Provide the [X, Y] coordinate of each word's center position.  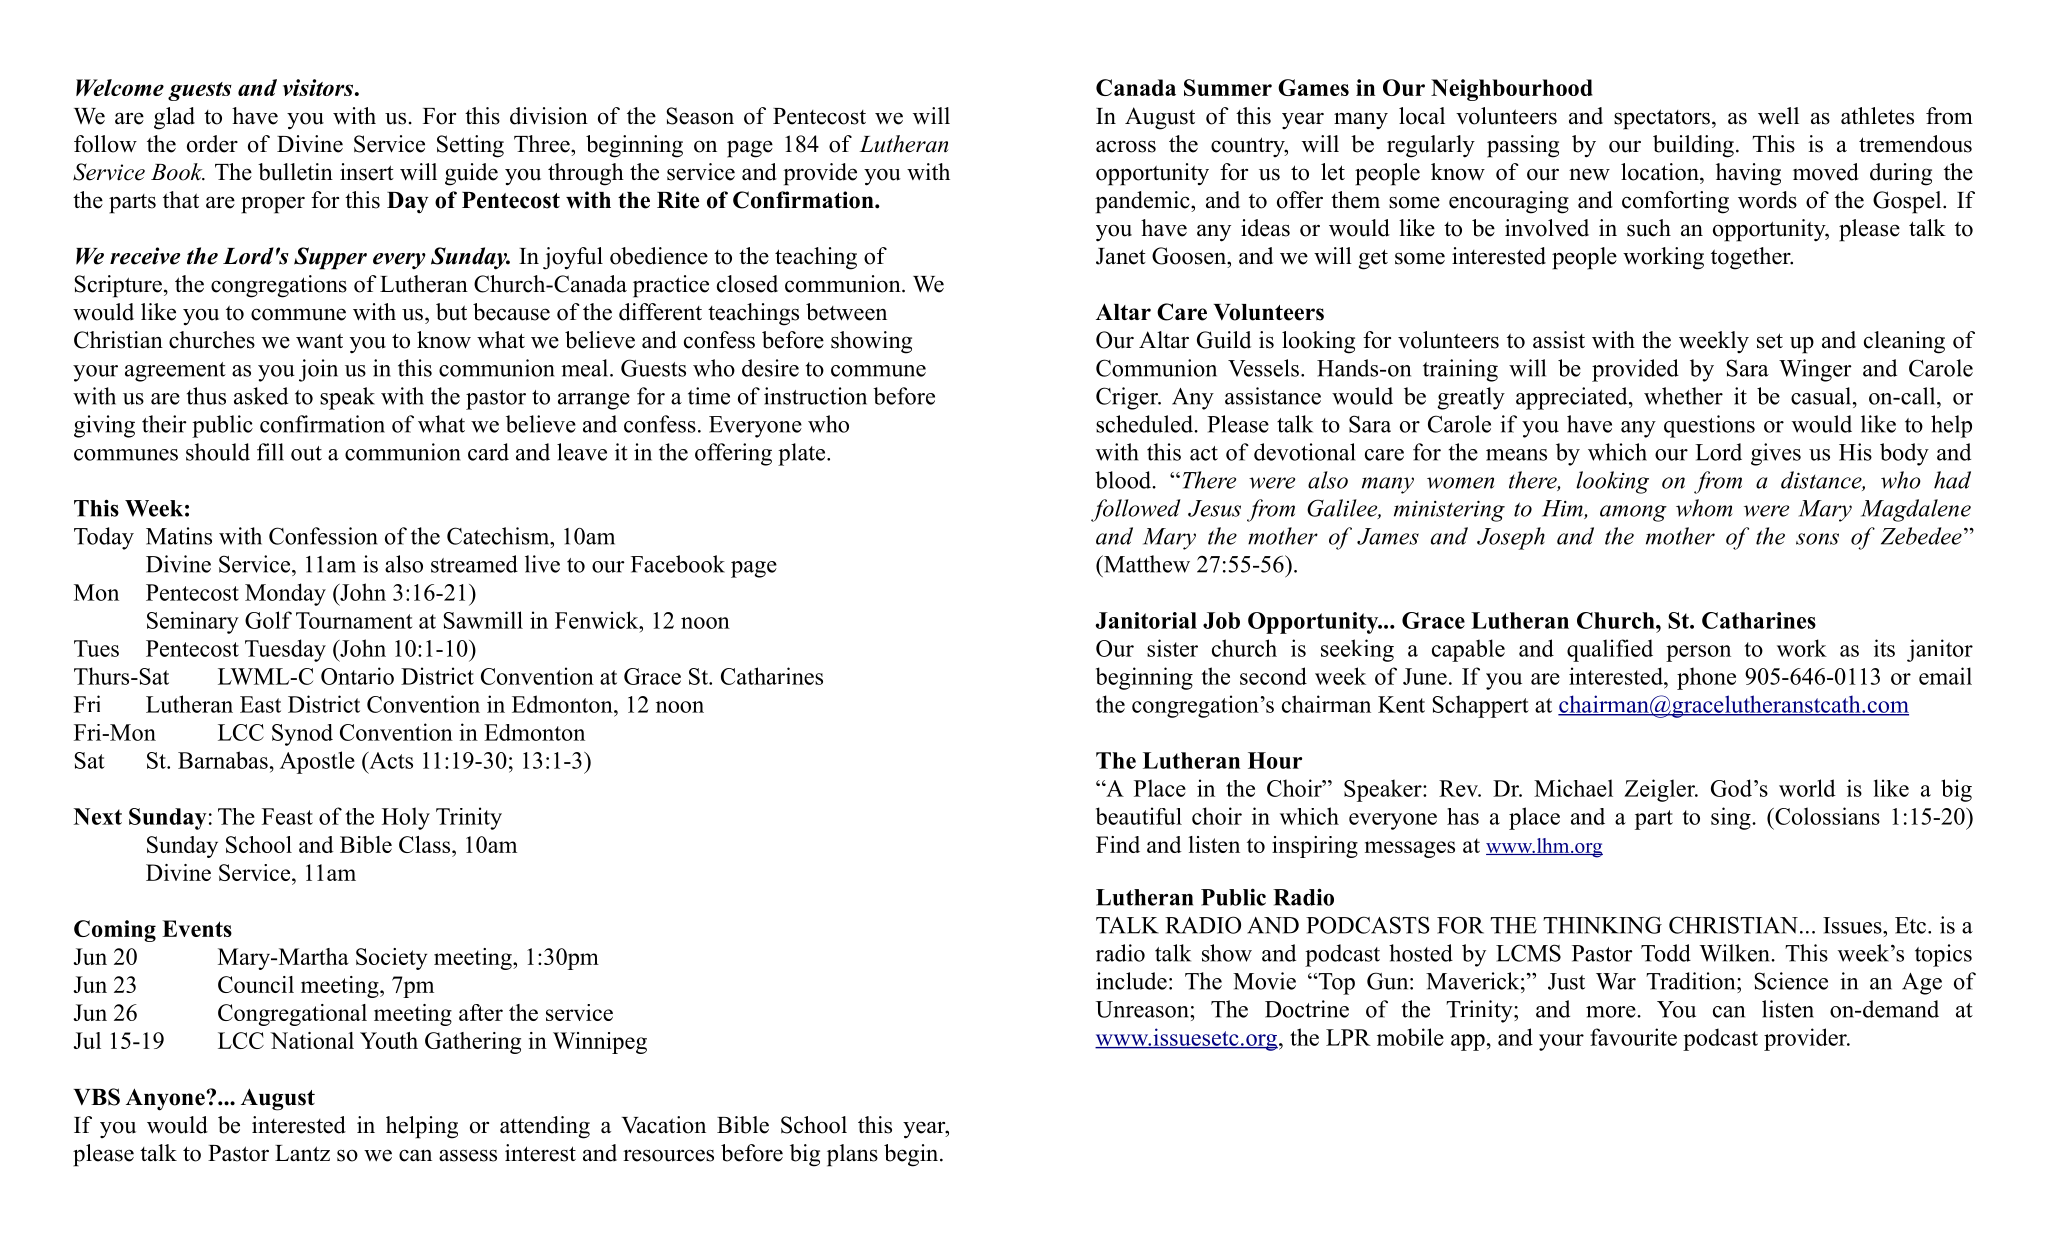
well [1778, 116]
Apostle [317, 762]
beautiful [1139, 816]
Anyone [166, 1099]
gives [1776, 454]
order [212, 144]
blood [1124, 480]
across [1126, 147]
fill [270, 452]
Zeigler [1660, 790]
